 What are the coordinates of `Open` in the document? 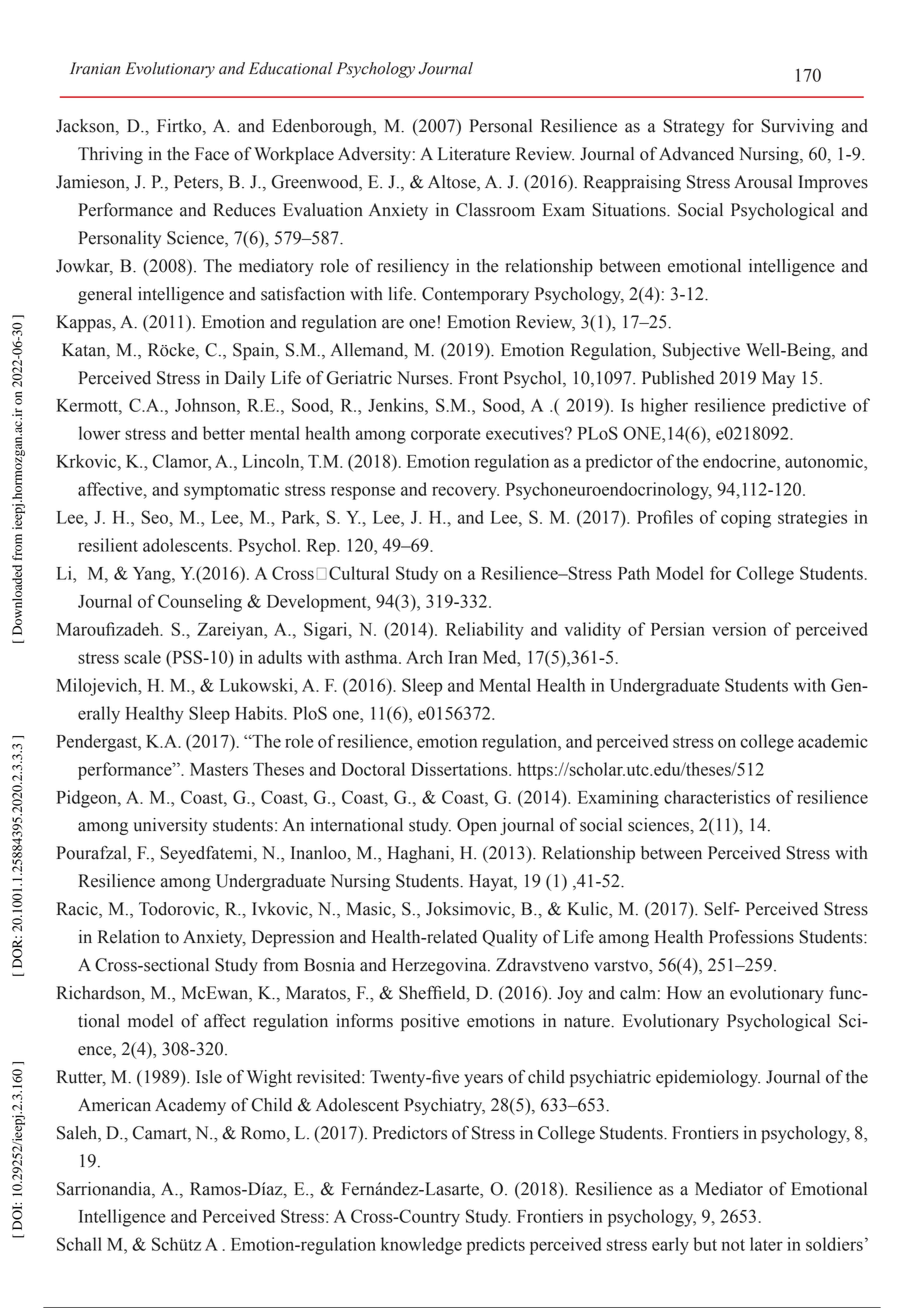 It's located at (477, 826).
